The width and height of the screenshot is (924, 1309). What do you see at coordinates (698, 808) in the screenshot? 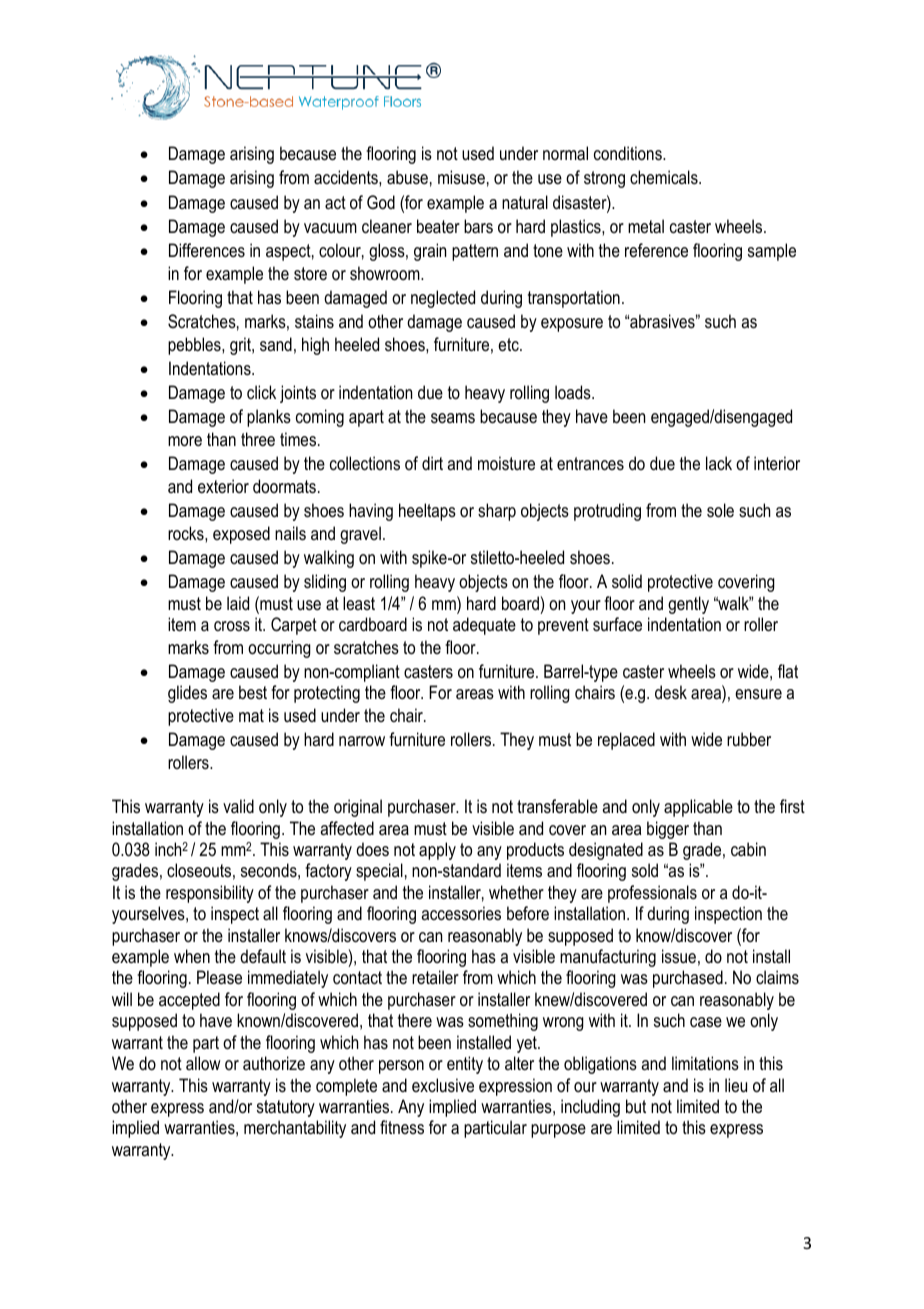
I see `applicable` at bounding box center [698, 808].
